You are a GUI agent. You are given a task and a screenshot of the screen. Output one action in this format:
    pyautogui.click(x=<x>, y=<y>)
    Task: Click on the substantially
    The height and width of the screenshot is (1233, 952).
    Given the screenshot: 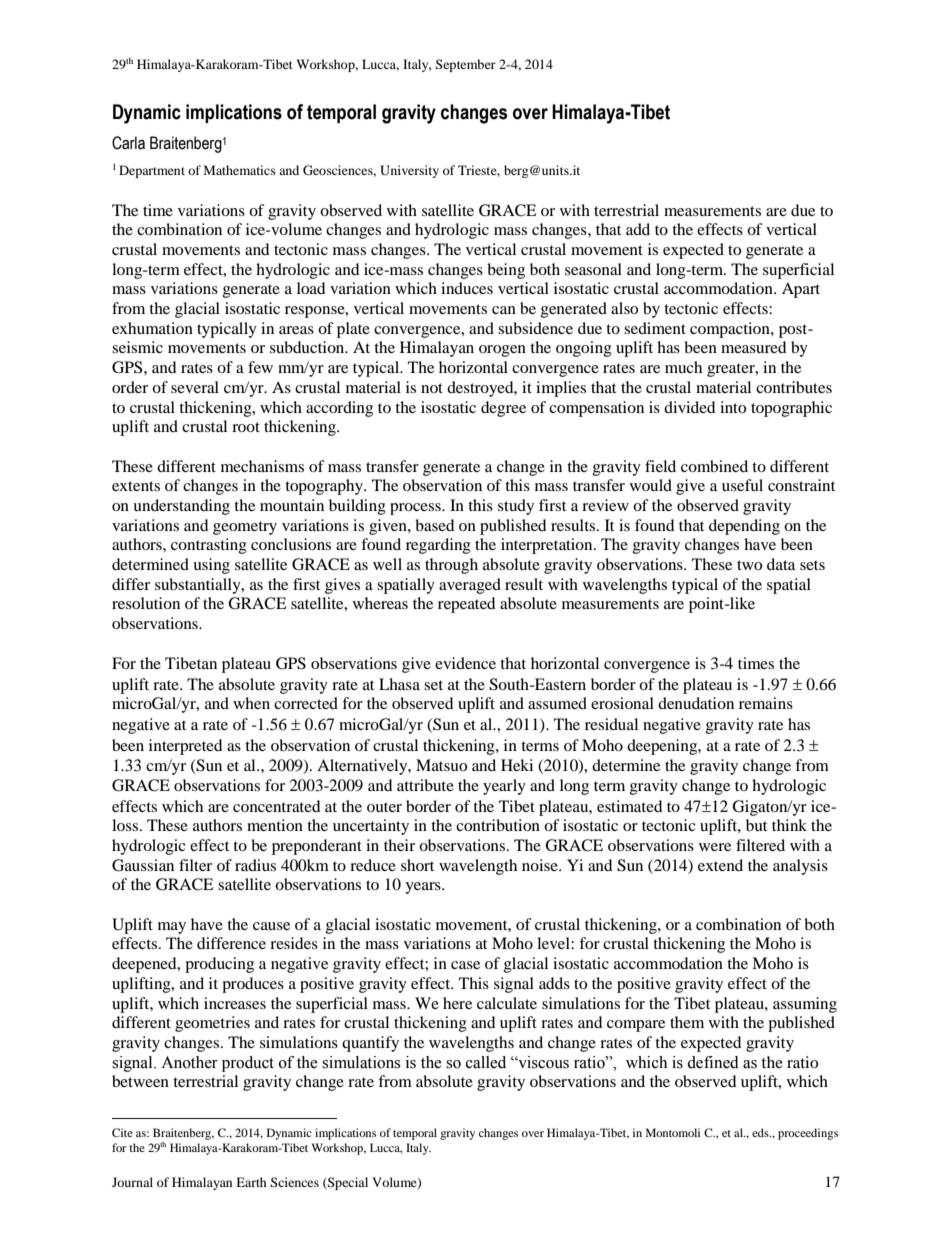 What is the action you would take?
    pyautogui.click(x=199, y=586)
